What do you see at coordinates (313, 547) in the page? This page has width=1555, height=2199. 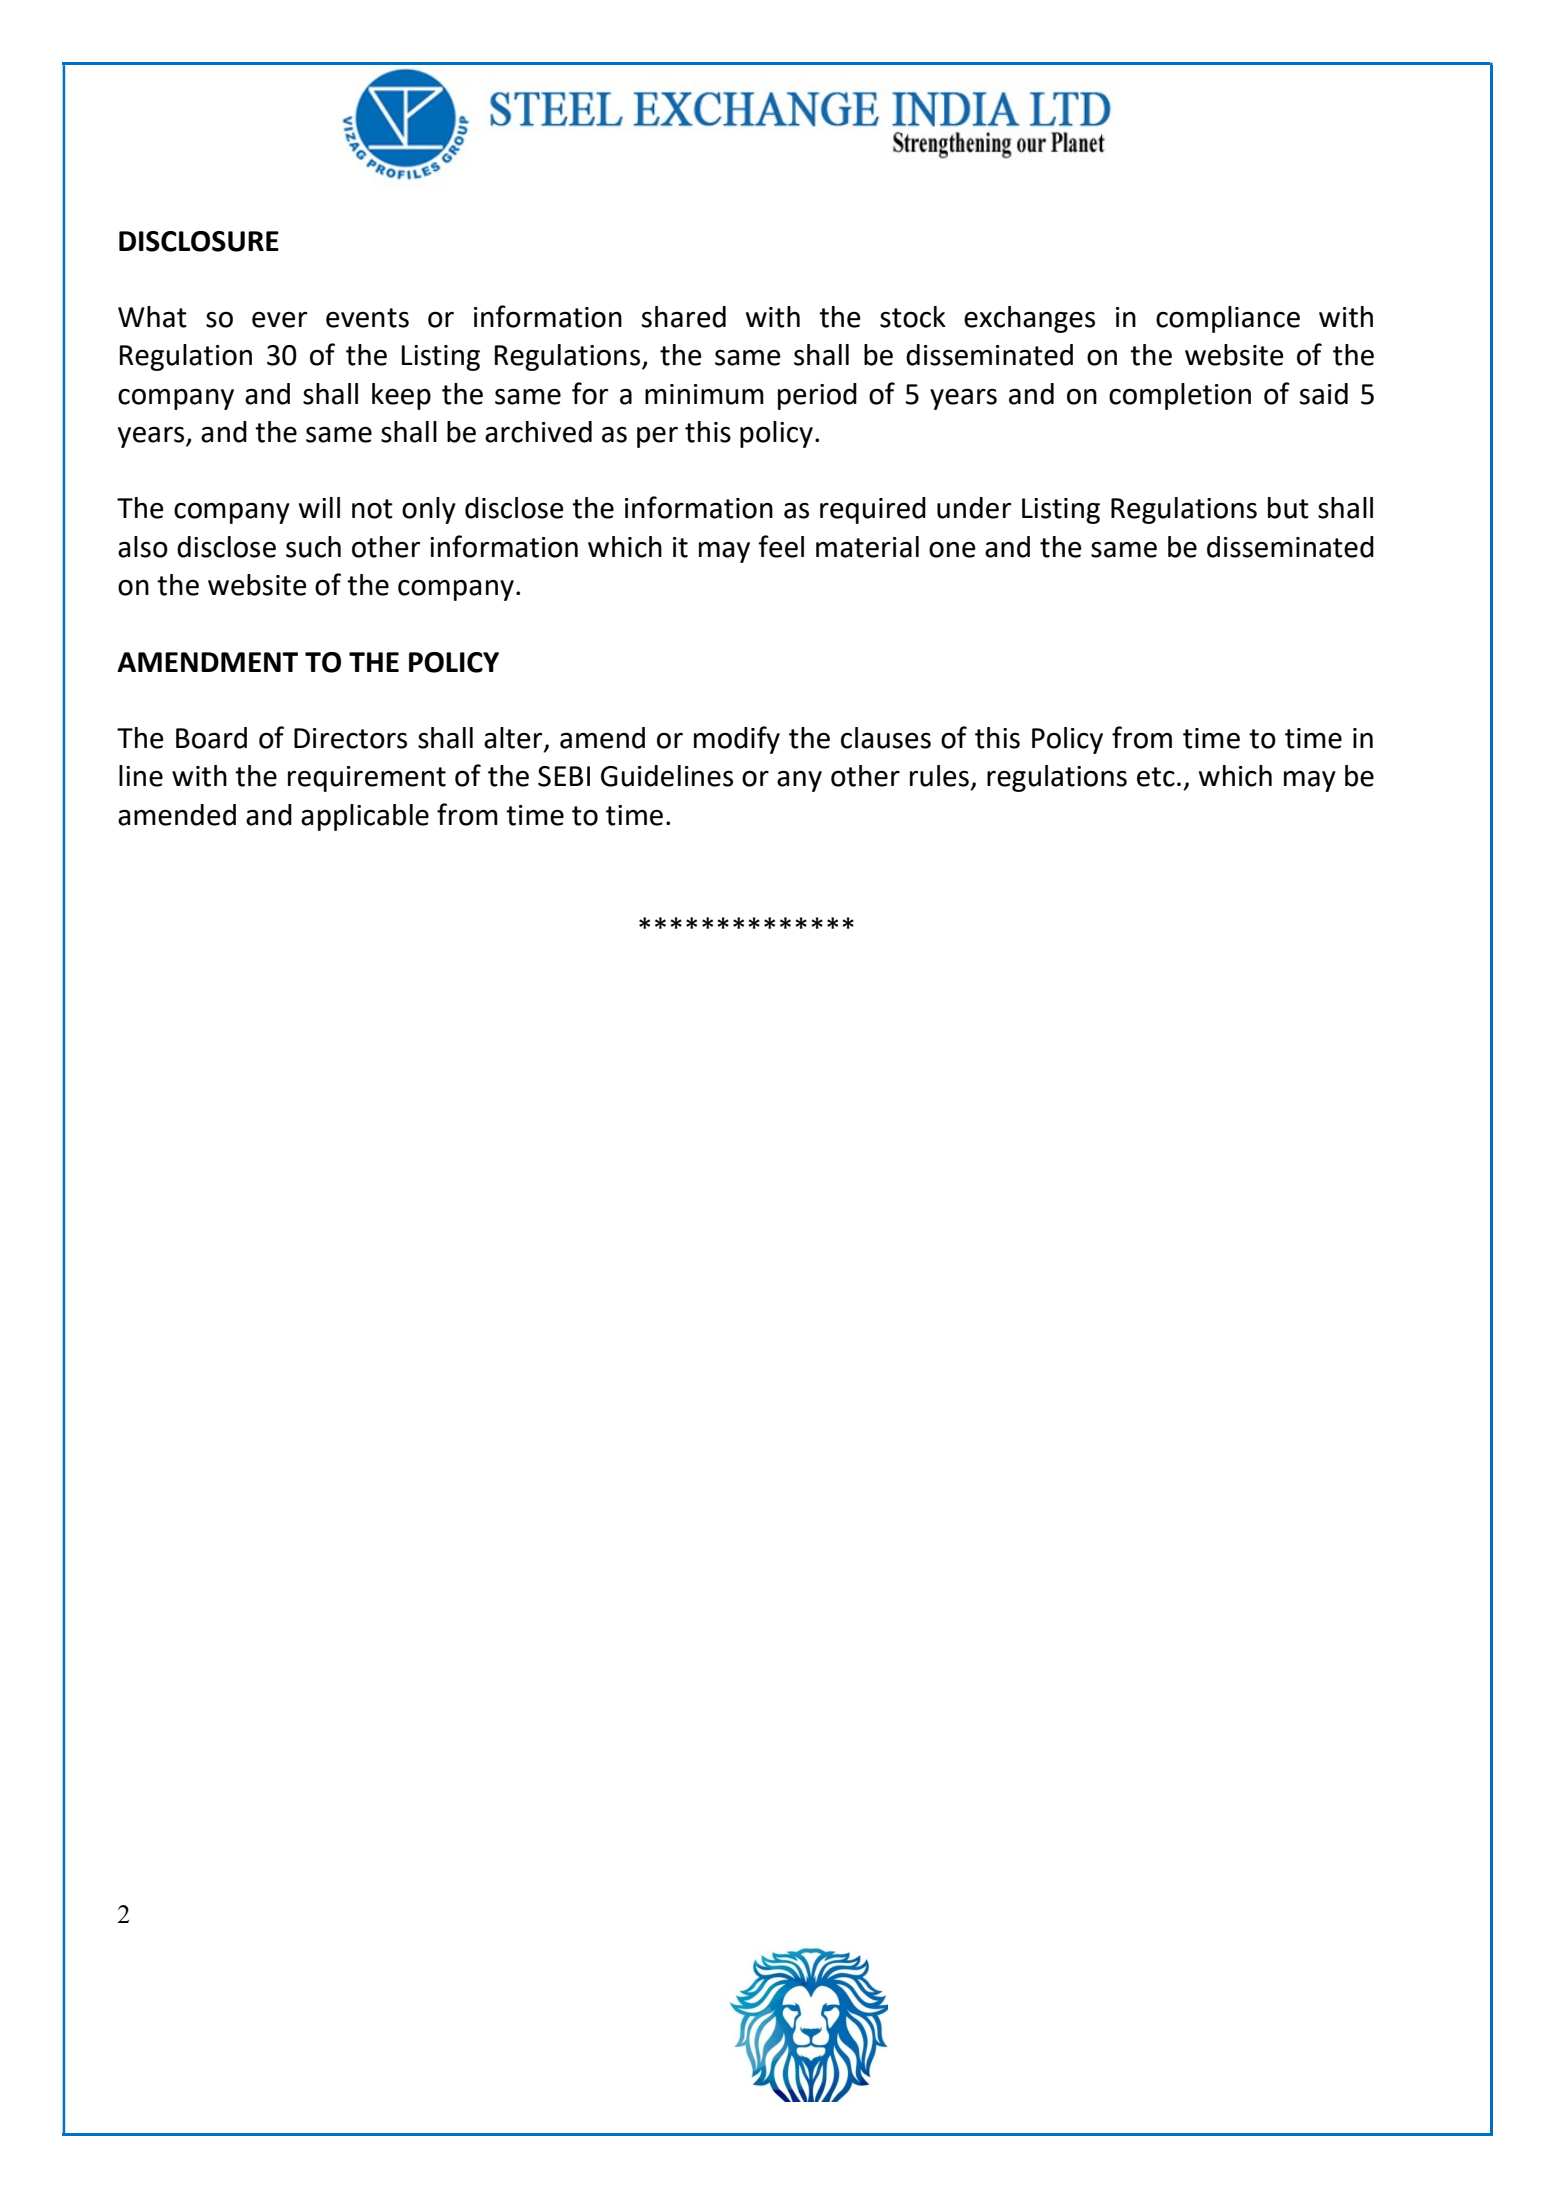 I see `such` at bounding box center [313, 547].
